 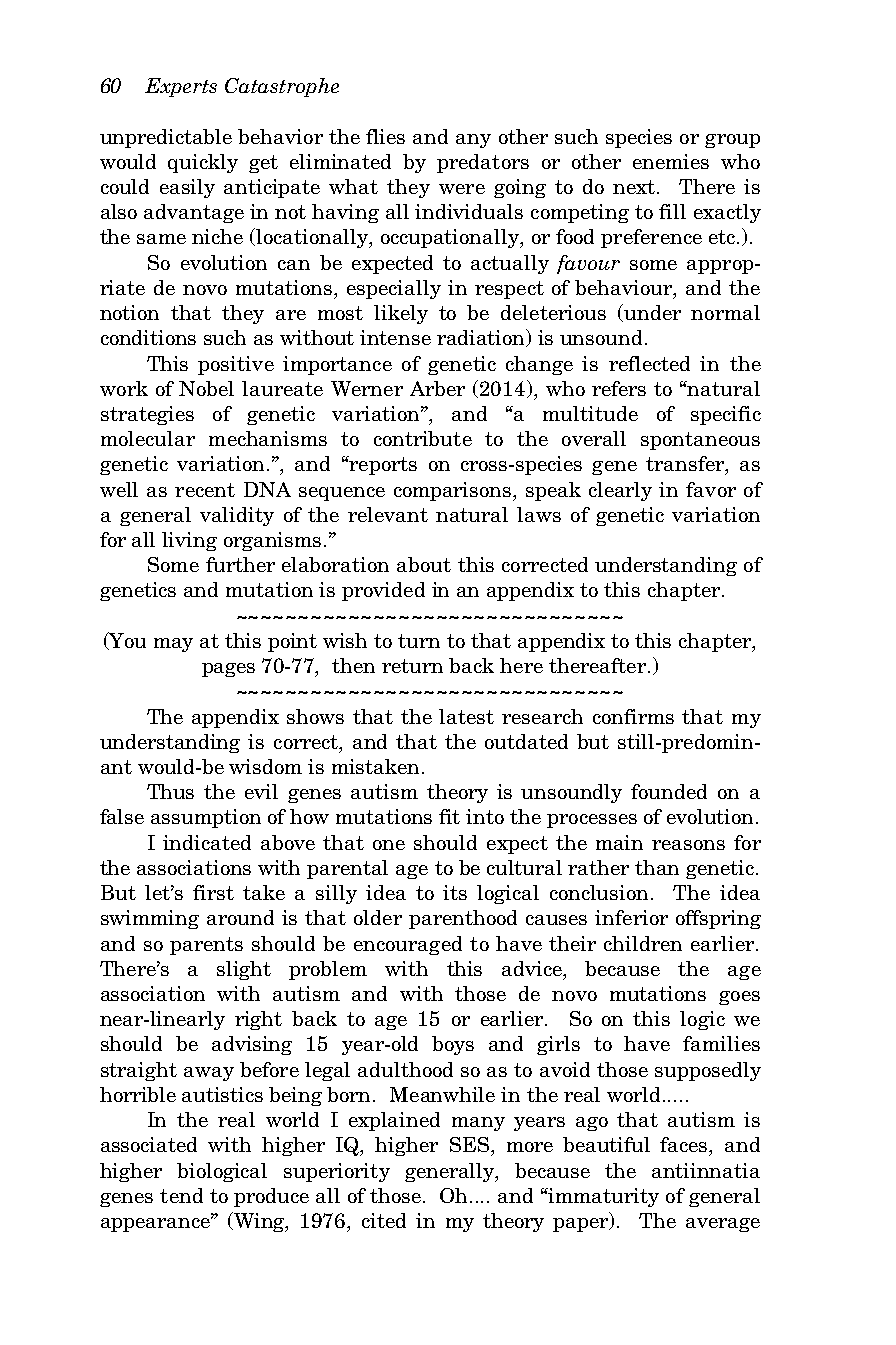 I want to click on flies, so click(x=385, y=136).
